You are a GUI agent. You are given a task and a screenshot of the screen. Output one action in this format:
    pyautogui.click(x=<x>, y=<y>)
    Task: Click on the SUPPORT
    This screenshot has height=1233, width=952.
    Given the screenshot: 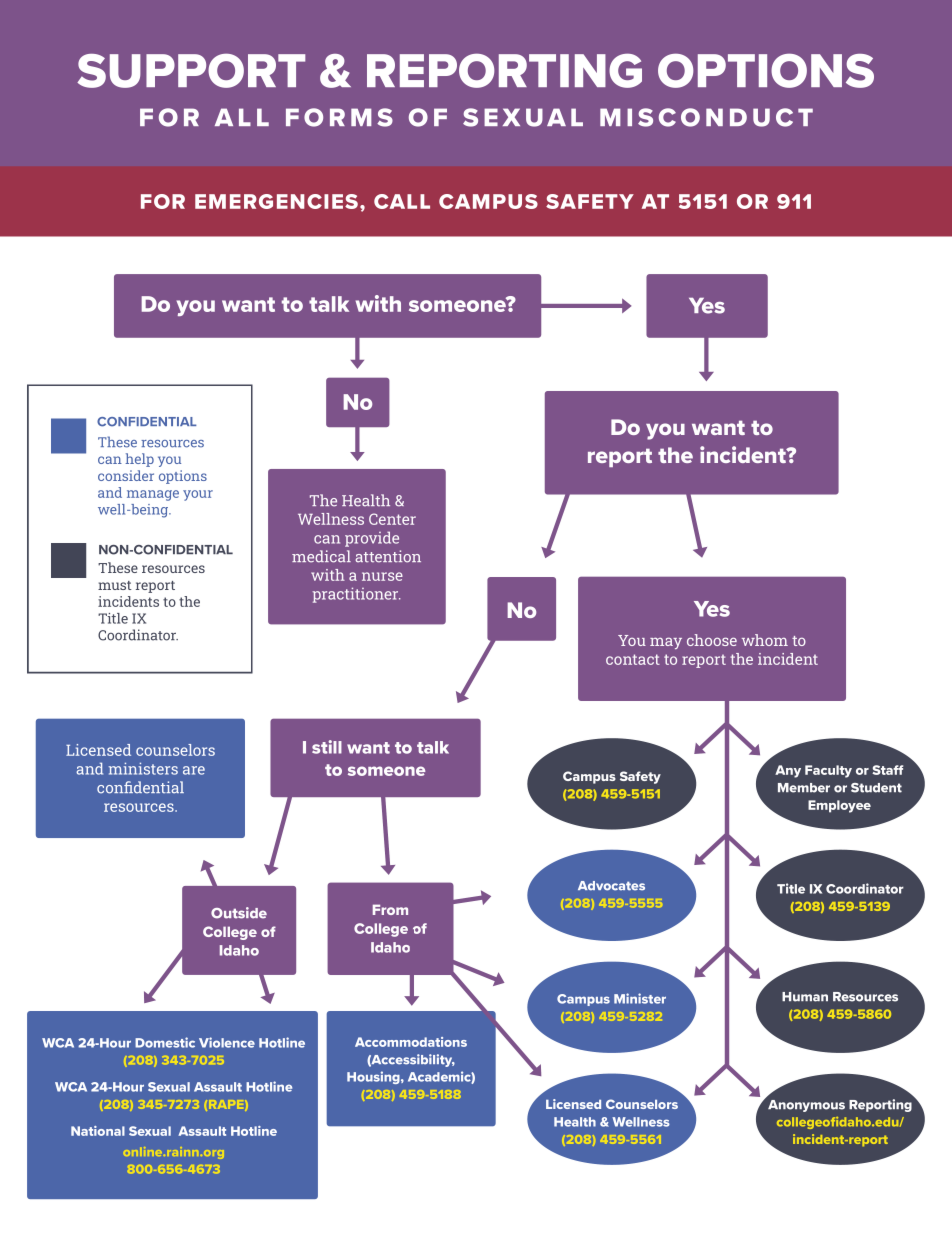 What is the action you would take?
    pyautogui.click(x=191, y=70)
